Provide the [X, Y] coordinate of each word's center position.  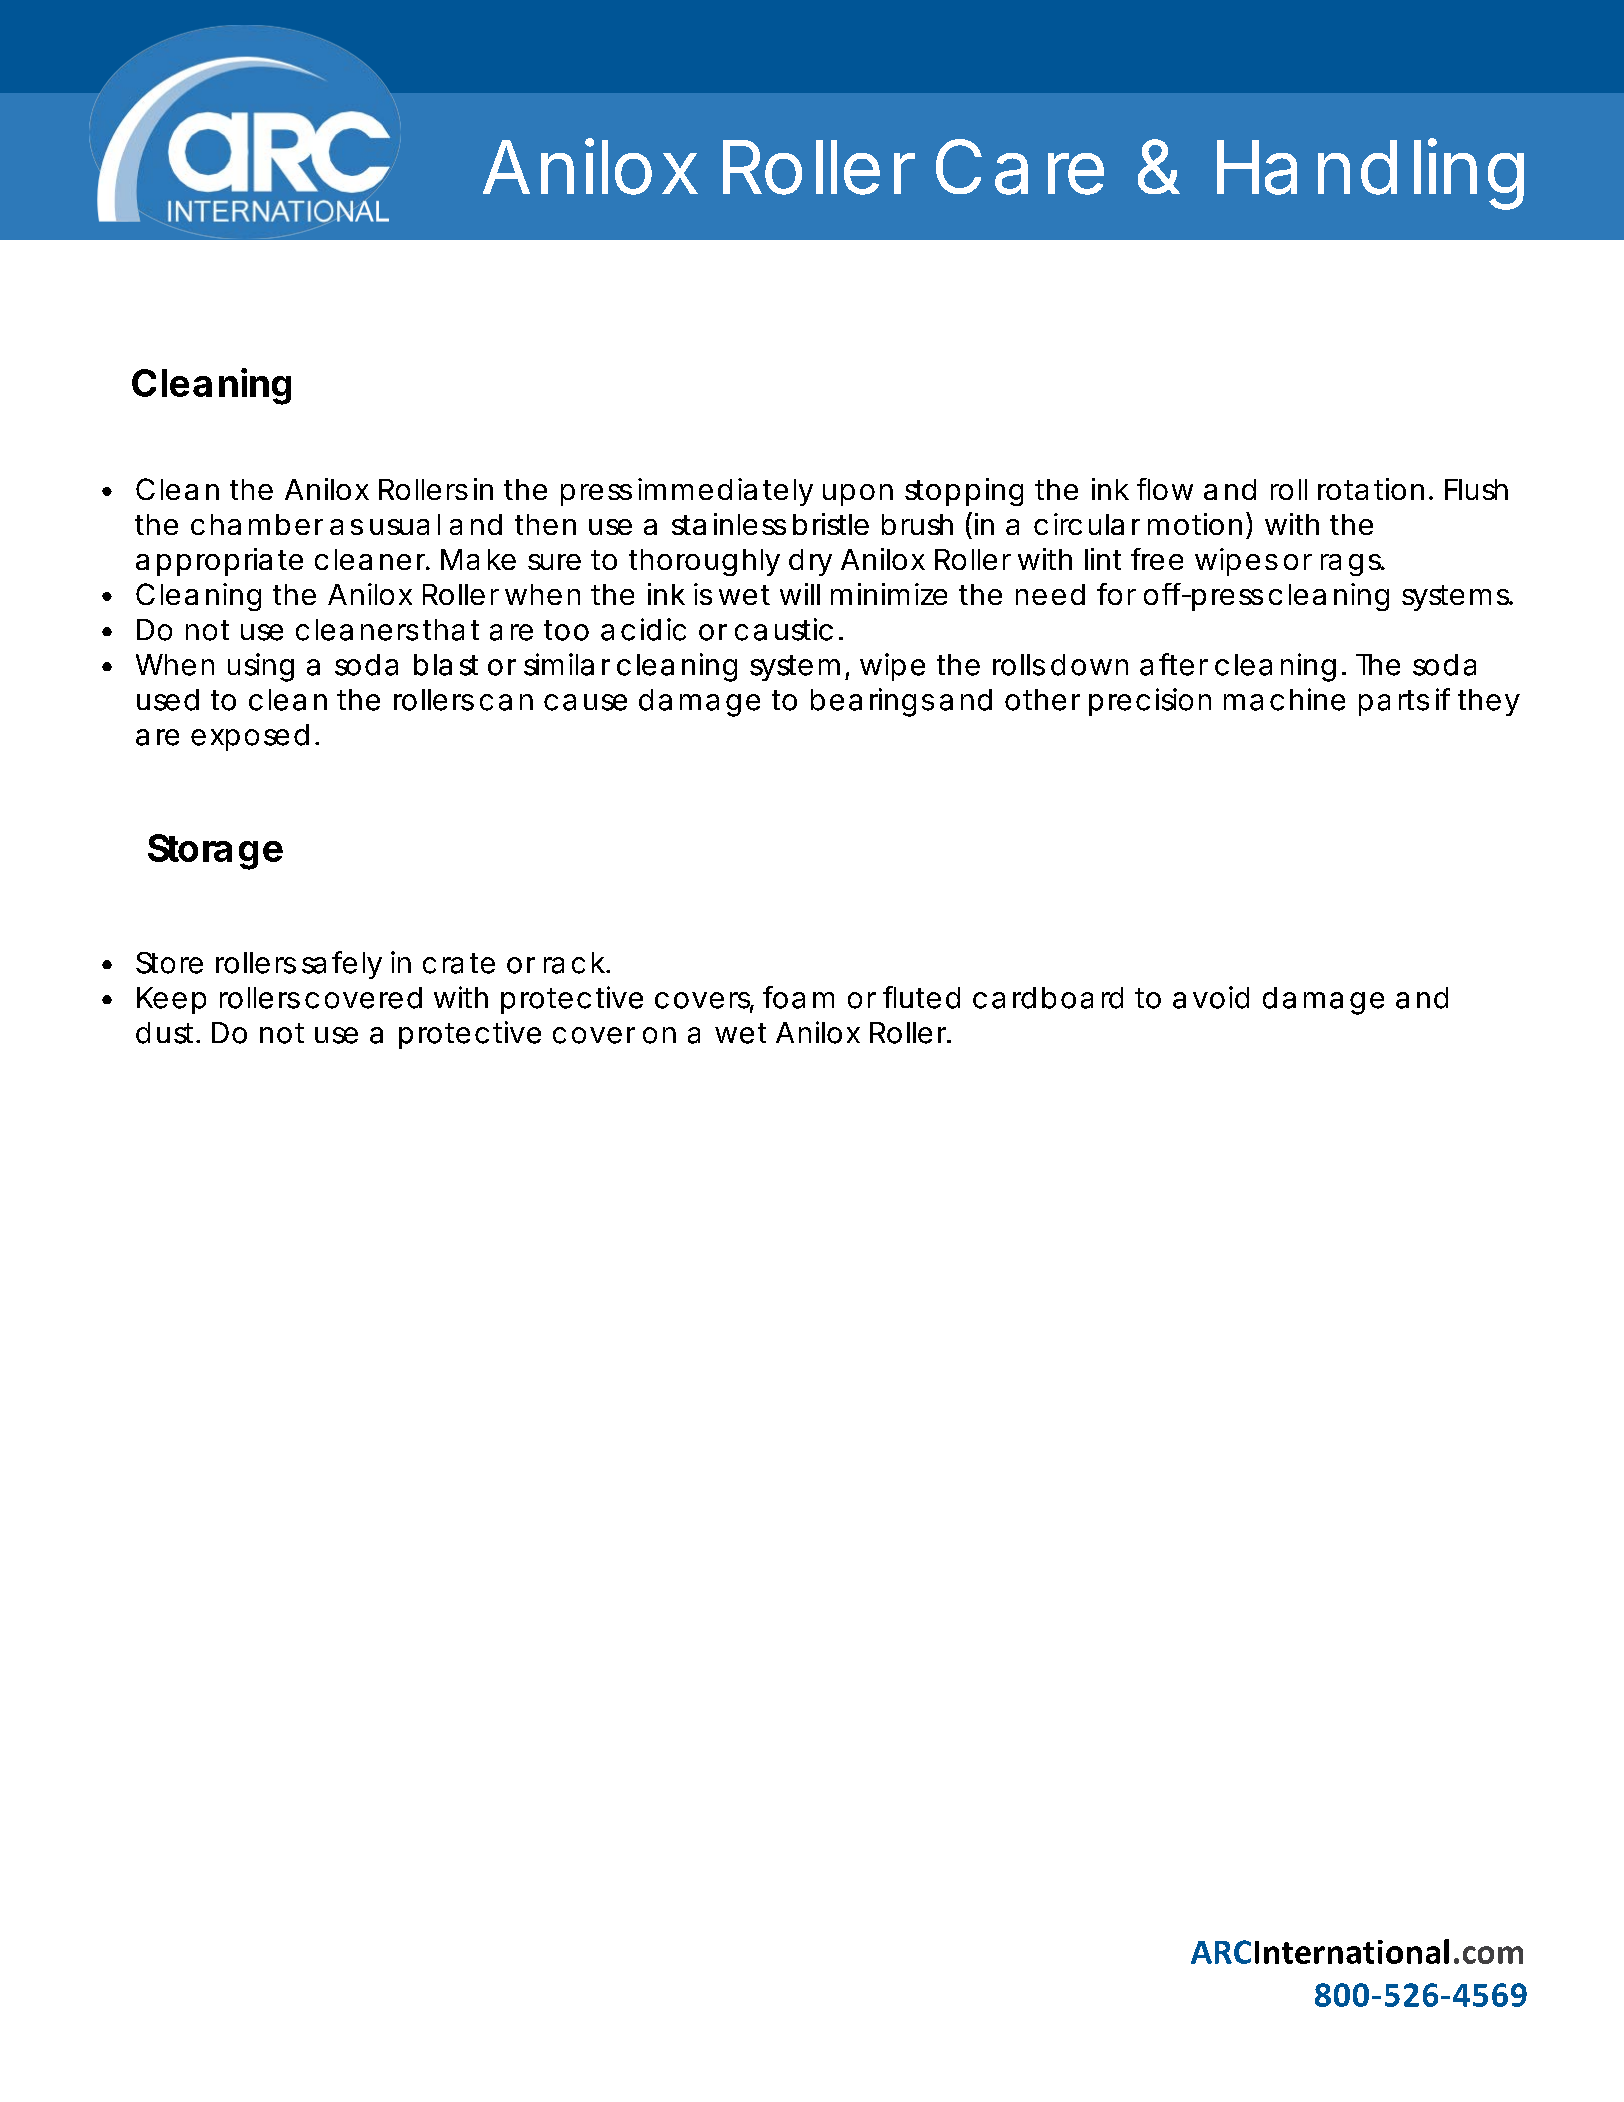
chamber [257, 524]
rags [1352, 565]
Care [1020, 167]
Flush [1476, 489]
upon [858, 495]
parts [1394, 703]
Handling [1370, 174]
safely [342, 965]
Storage [215, 852]
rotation [1371, 489]
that [451, 630]
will [800, 594]
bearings [872, 702]
